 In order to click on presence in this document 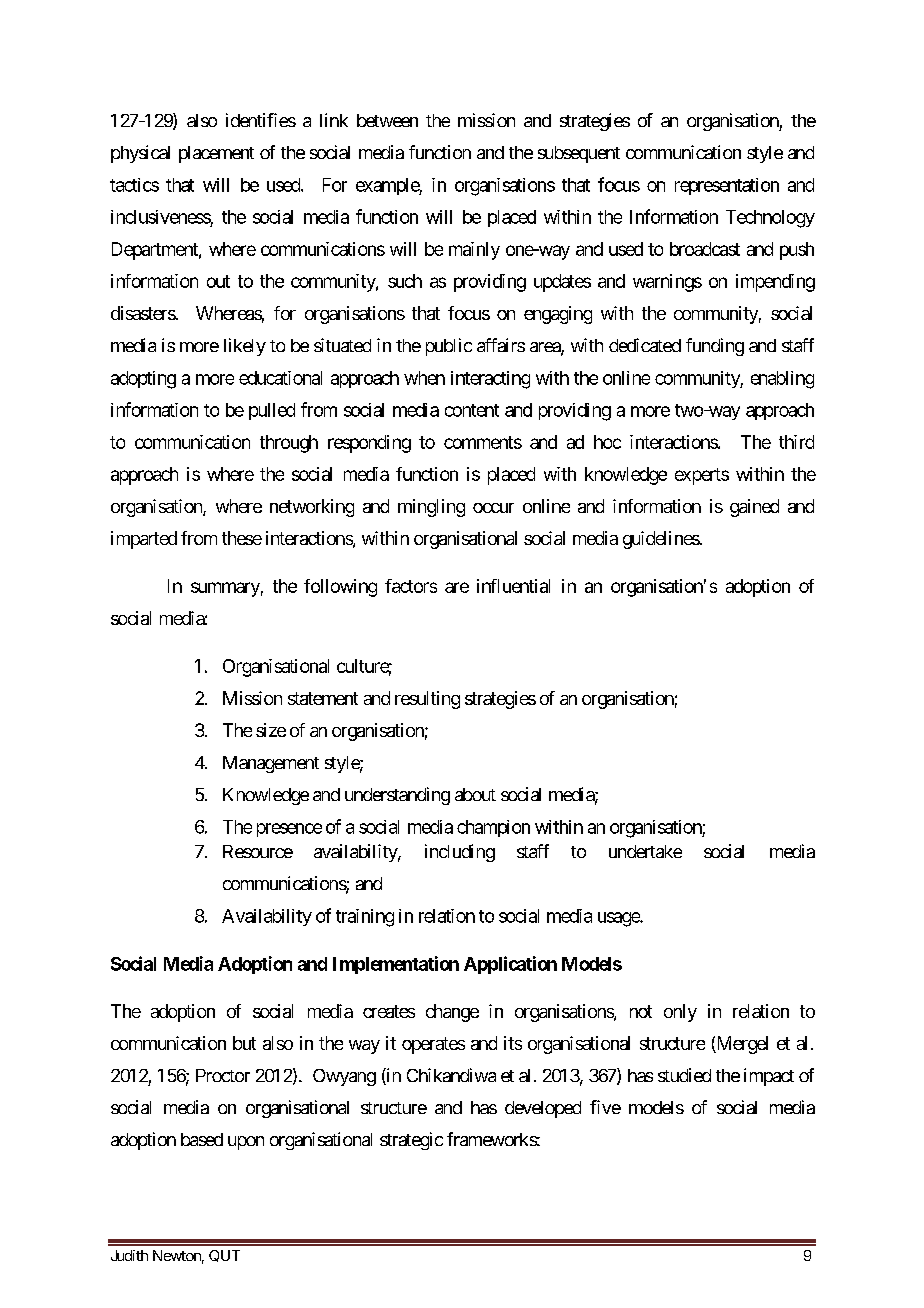, I will do `click(289, 830)`.
